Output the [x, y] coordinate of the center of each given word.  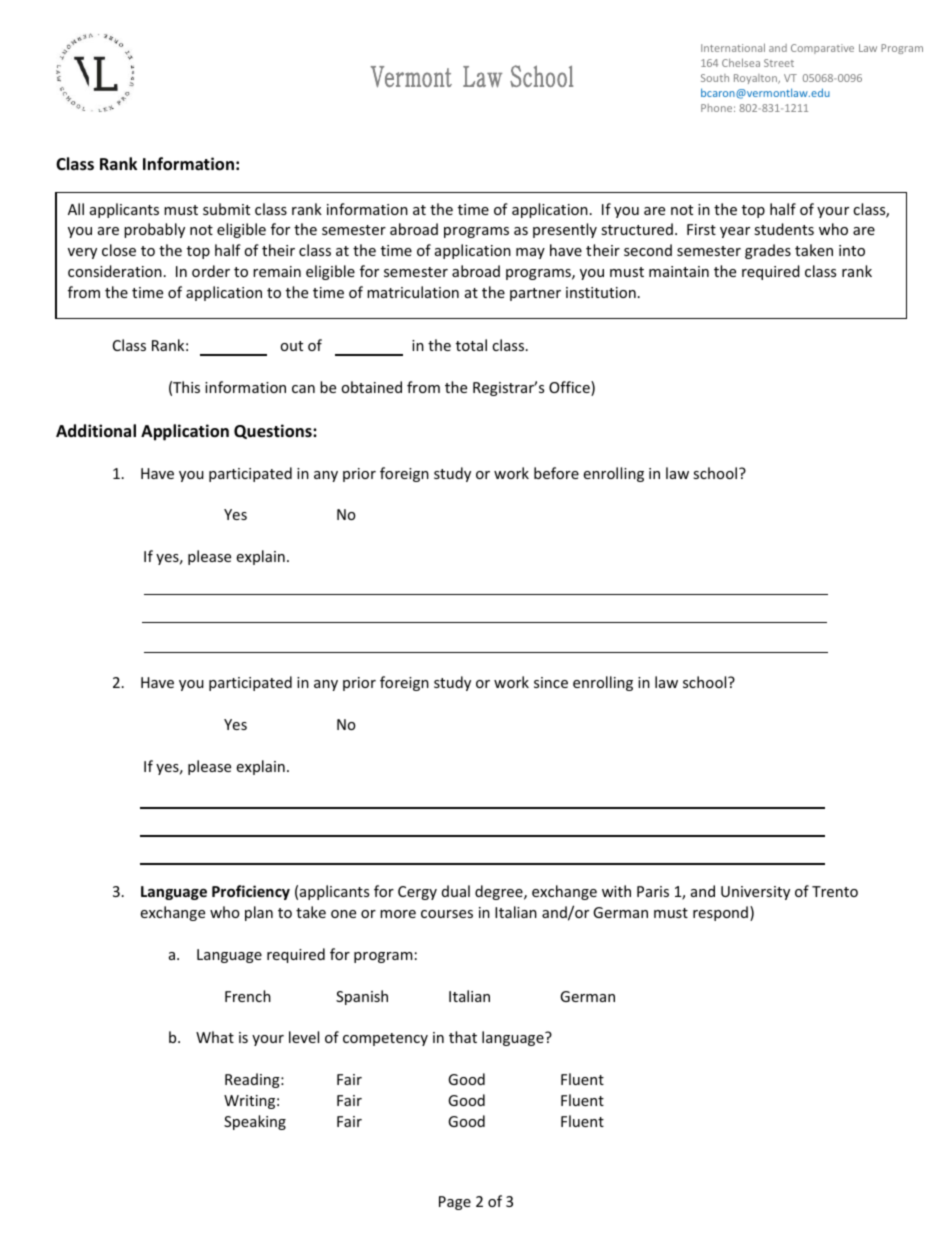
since [551, 682]
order [211, 271]
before [556, 473]
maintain [679, 271]
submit [226, 209]
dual [456, 891]
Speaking [255, 1122]
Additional [96, 431]
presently [565, 230]
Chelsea [741, 62]
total [471, 345]
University [755, 893]
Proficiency [251, 892]
